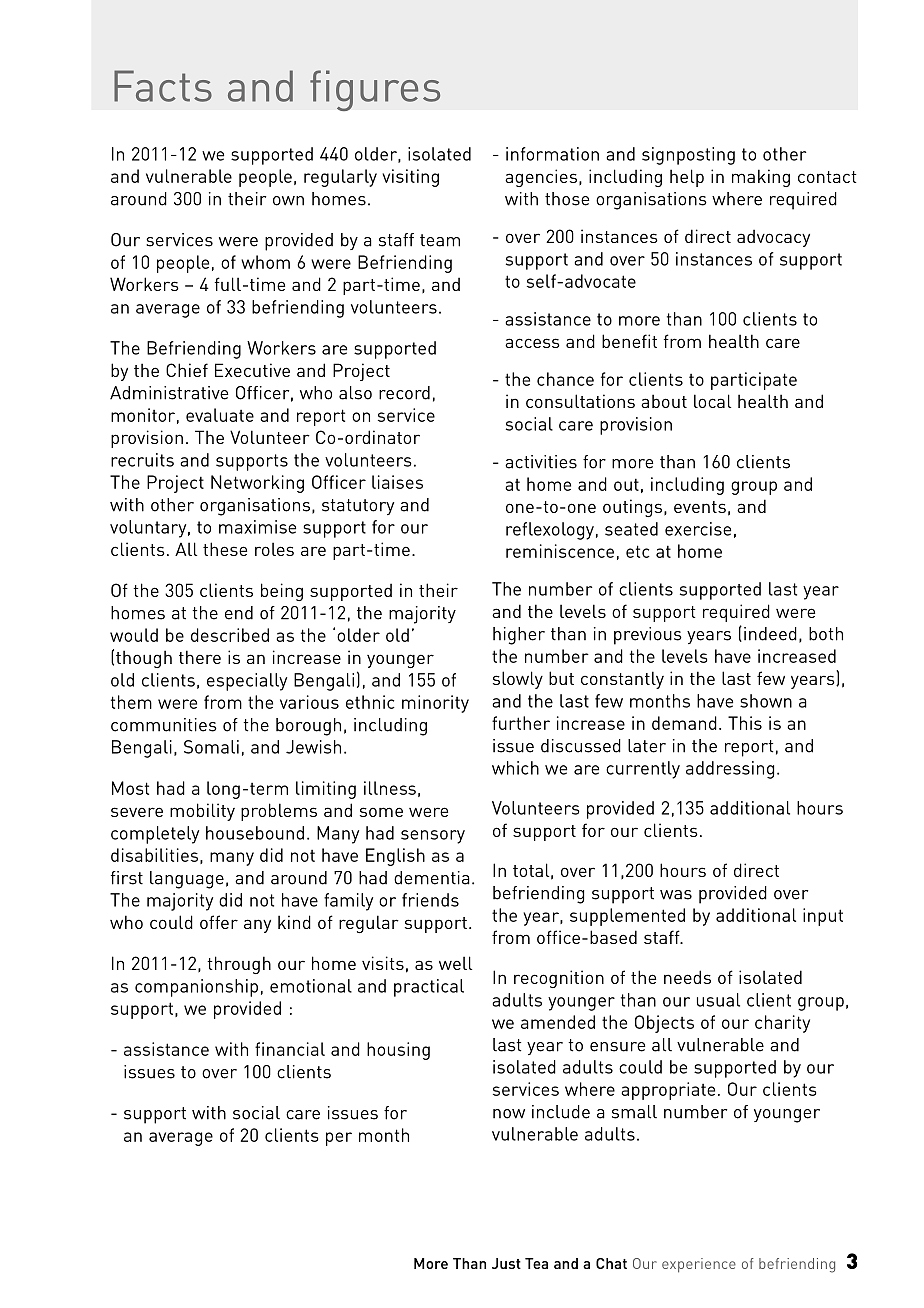 The image size is (924, 1308). Describe the element at coordinates (506, 1263) in the page. I see `Just` at that location.
